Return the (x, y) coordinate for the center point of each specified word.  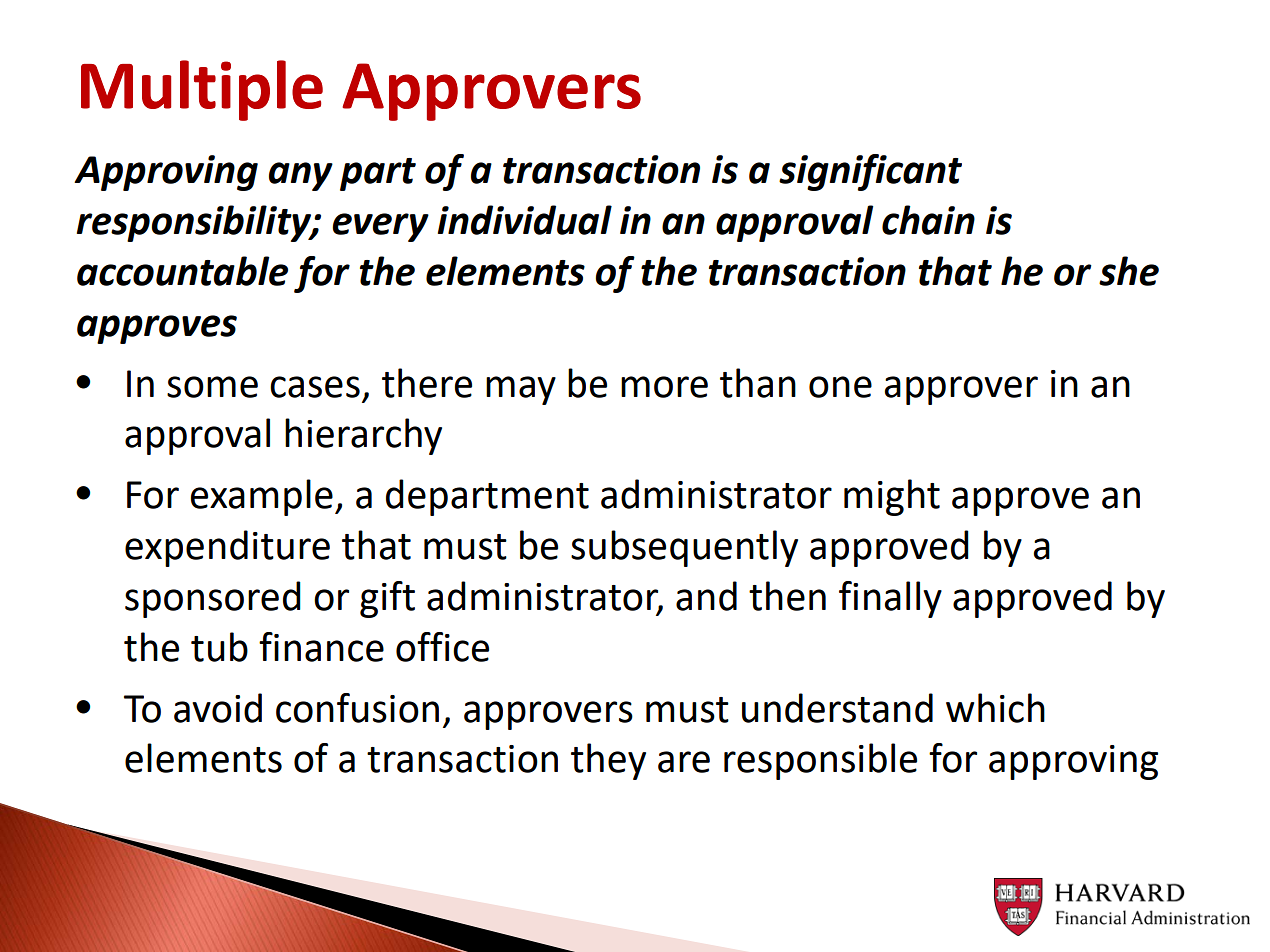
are (684, 762)
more (664, 387)
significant (870, 172)
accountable (182, 271)
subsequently (684, 548)
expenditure (227, 548)
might (892, 497)
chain (928, 220)
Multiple (202, 90)
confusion (357, 708)
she (1129, 271)
